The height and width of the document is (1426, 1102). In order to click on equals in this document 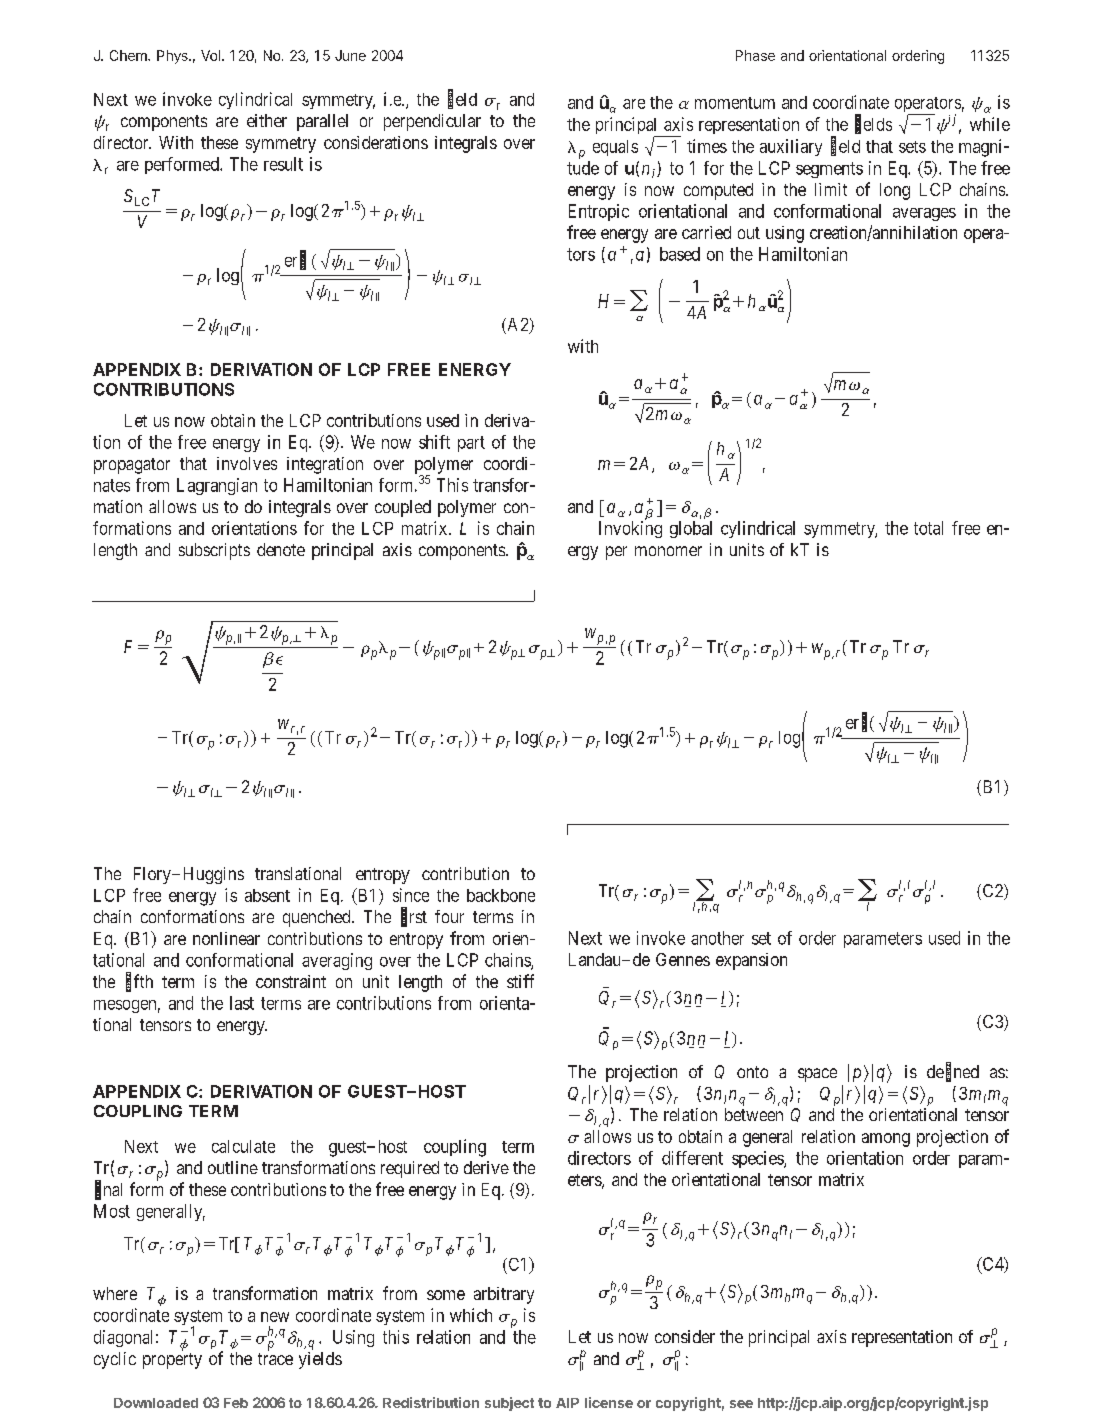, I will do `click(615, 148)`.
